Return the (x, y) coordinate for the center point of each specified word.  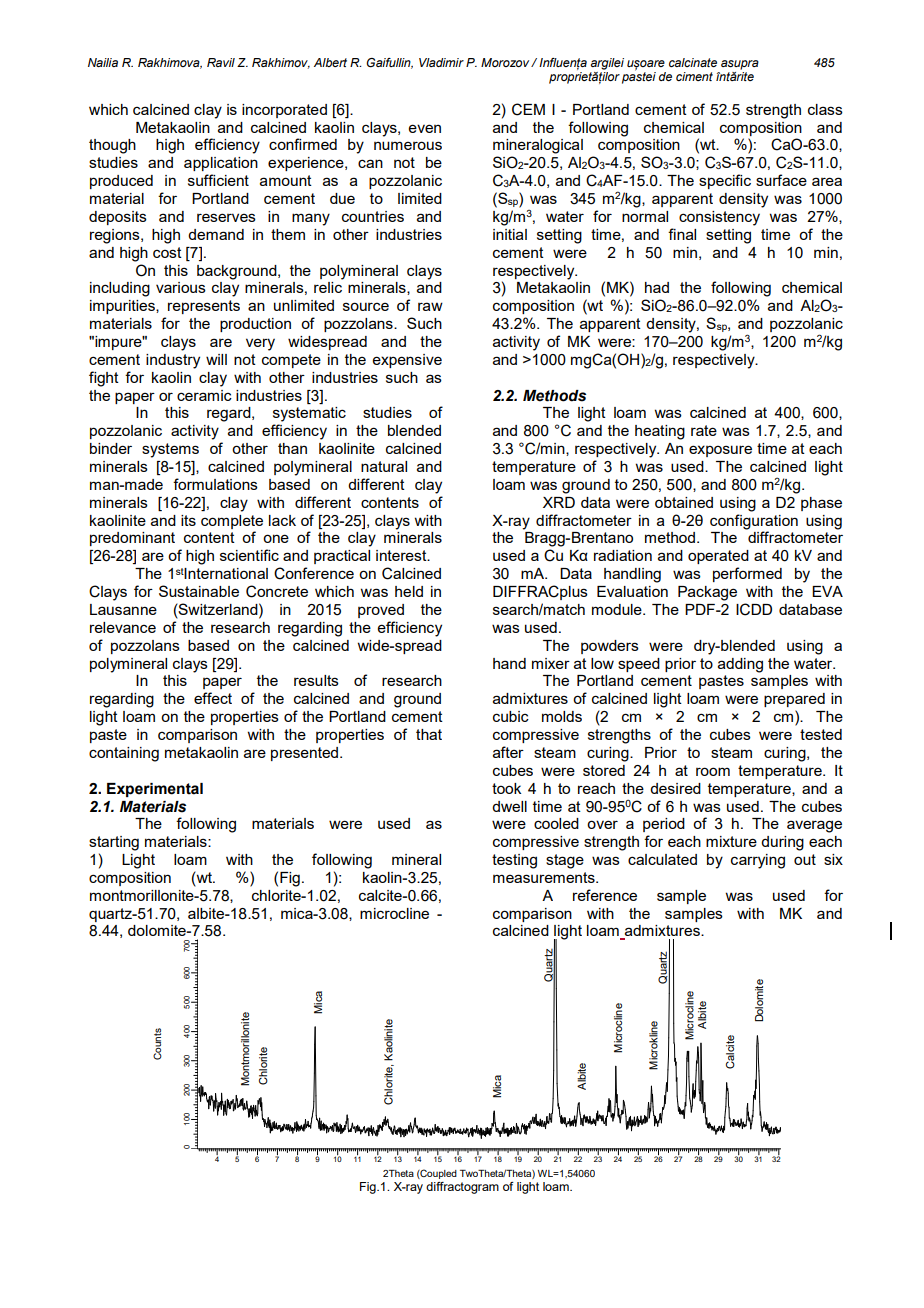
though (112, 146)
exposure (720, 451)
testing (514, 861)
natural (384, 466)
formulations (215, 484)
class (825, 109)
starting (114, 843)
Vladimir (441, 62)
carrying (758, 861)
